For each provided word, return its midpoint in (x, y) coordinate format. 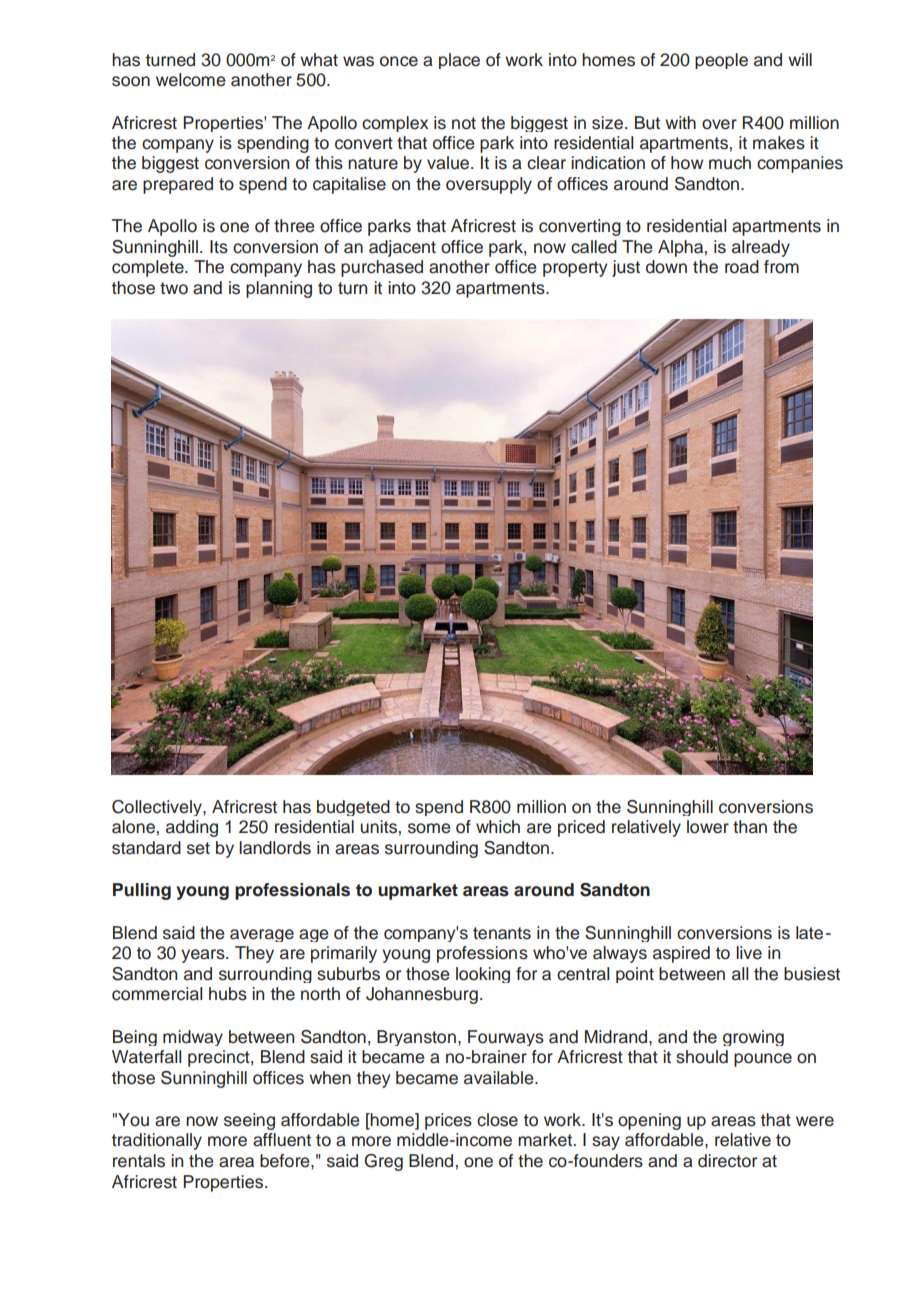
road (742, 267)
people (721, 61)
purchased (382, 268)
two (174, 288)
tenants (502, 933)
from (781, 267)
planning (279, 289)
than (750, 827)
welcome (191, 80)
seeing (249, 1121)
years (204, 956)
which (498, 827)
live (749, 953)
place (459, 61)
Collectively (158, 808)
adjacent (402, 248)
